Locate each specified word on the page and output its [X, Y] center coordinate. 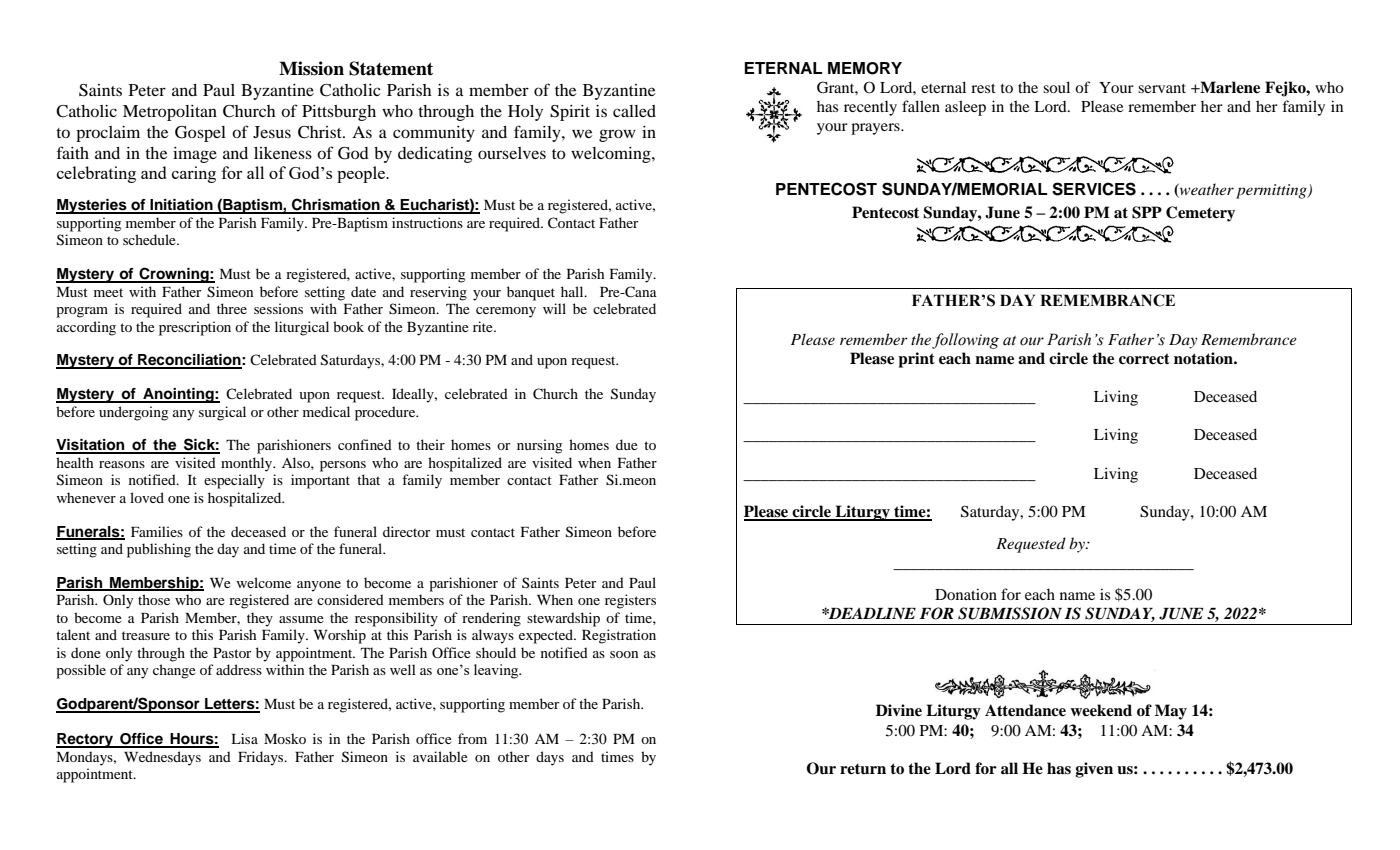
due [627, 444]
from [472, 738]
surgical [222, 413]
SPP [1147, 212]
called [634, 111]
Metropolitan [170, 113]
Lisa [244, 738]
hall [573, 291]
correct [1144, 358]
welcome [264, 582]
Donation [966, 594]
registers [630, 601]
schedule [150, 239]
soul [1056, 87]
